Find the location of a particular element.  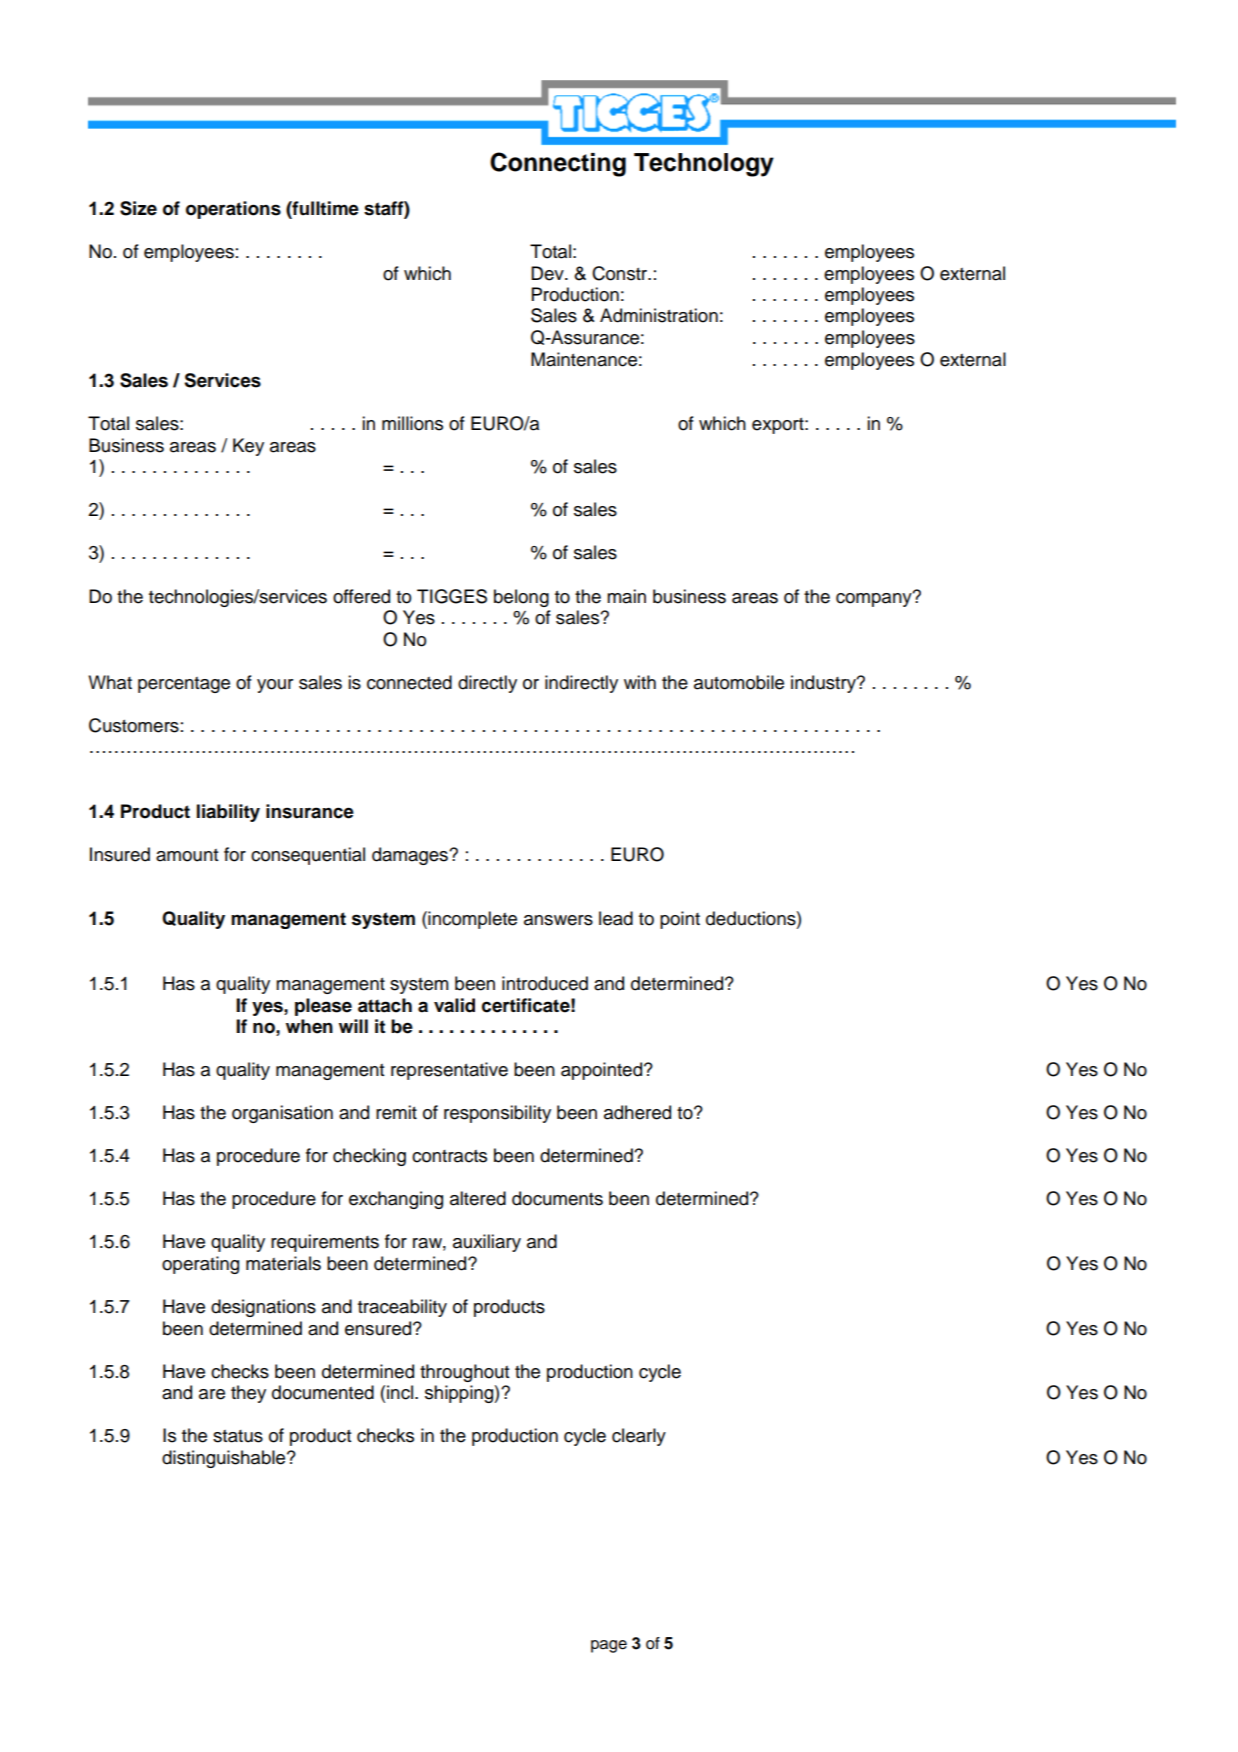

clearly is located at coordinates (639, 1437).
